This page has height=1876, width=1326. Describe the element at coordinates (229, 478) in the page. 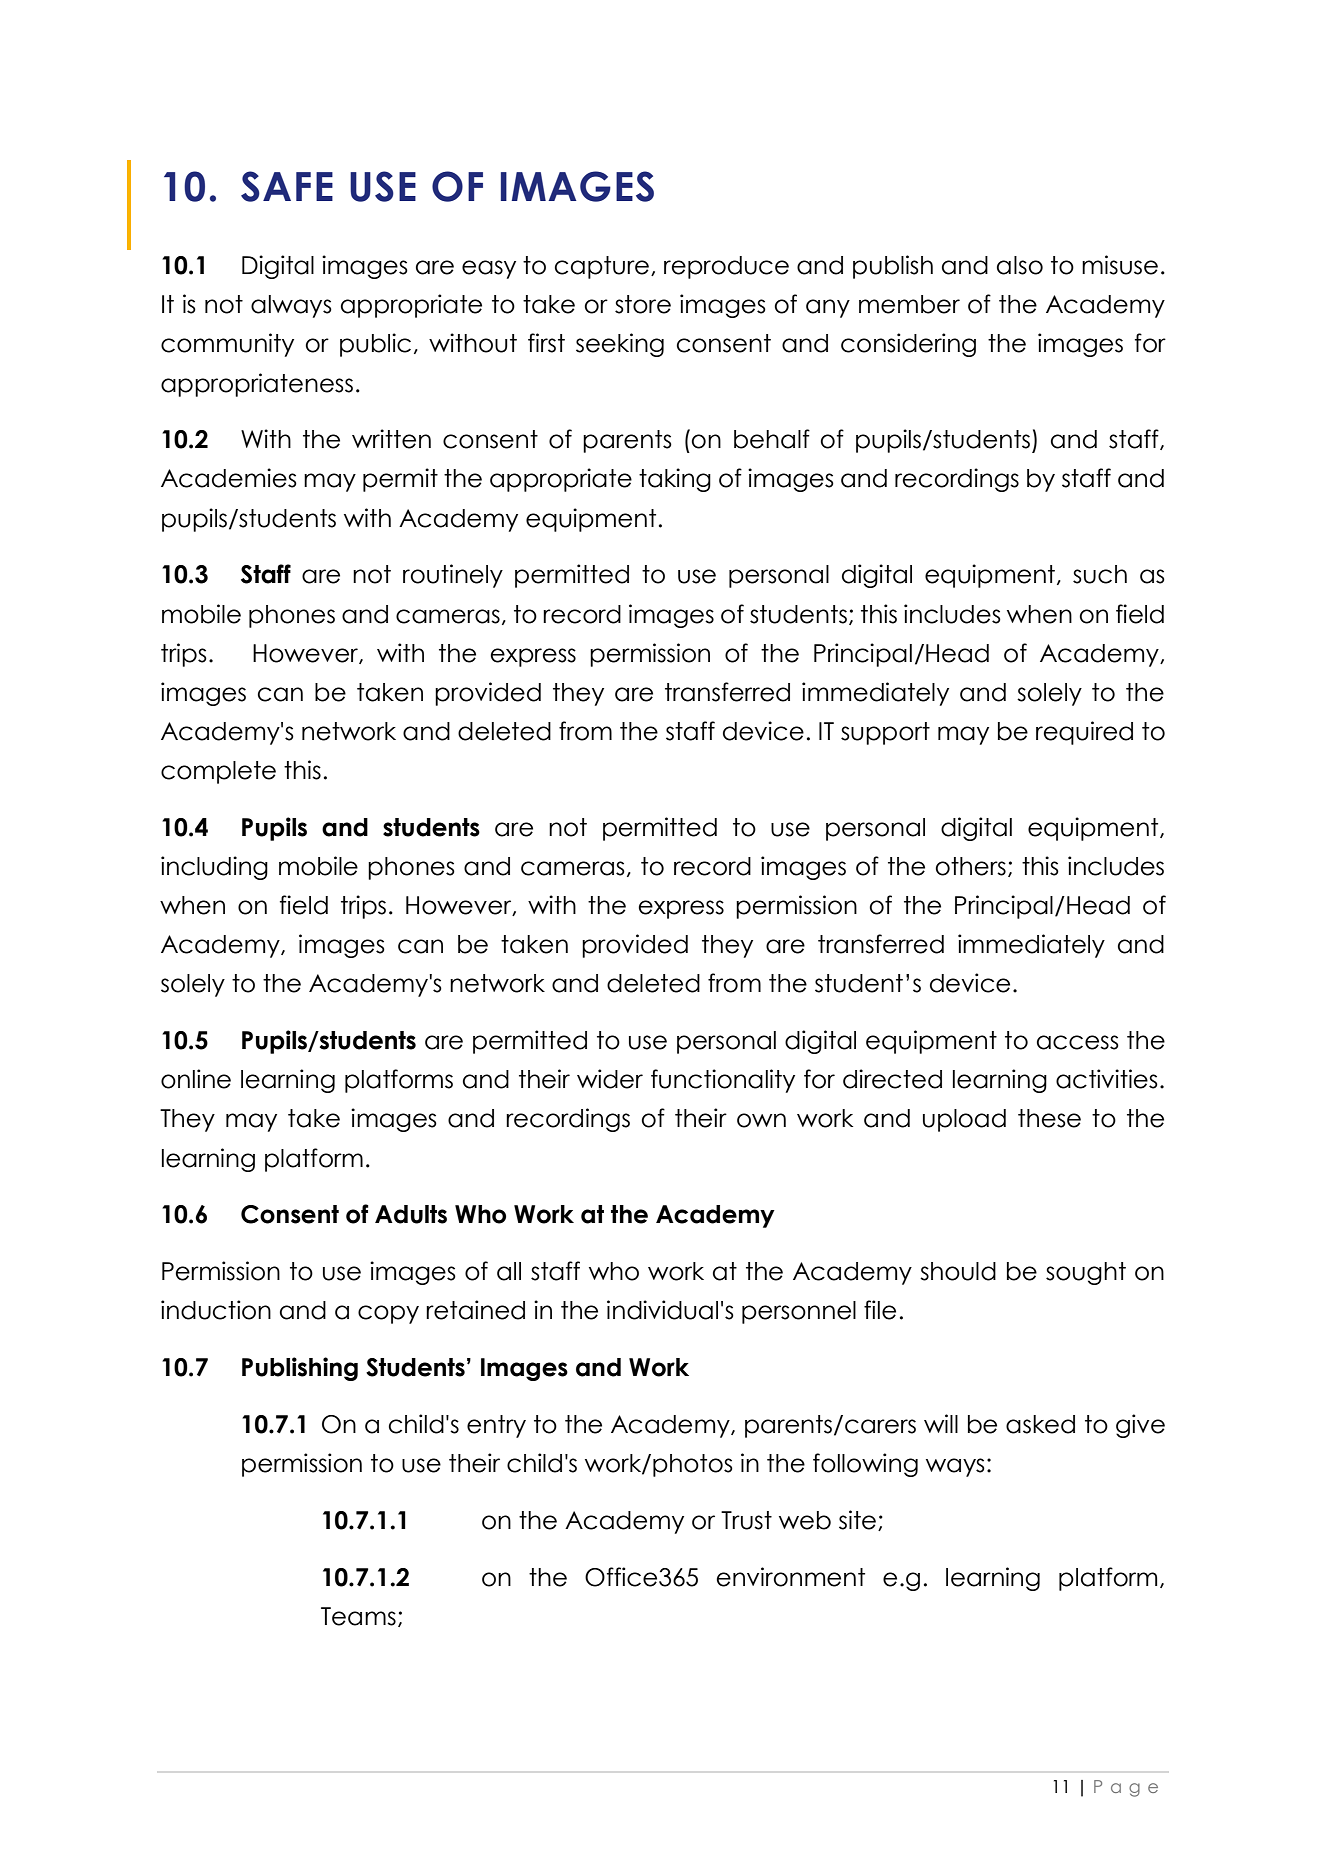

I see `Academies` at that location.
